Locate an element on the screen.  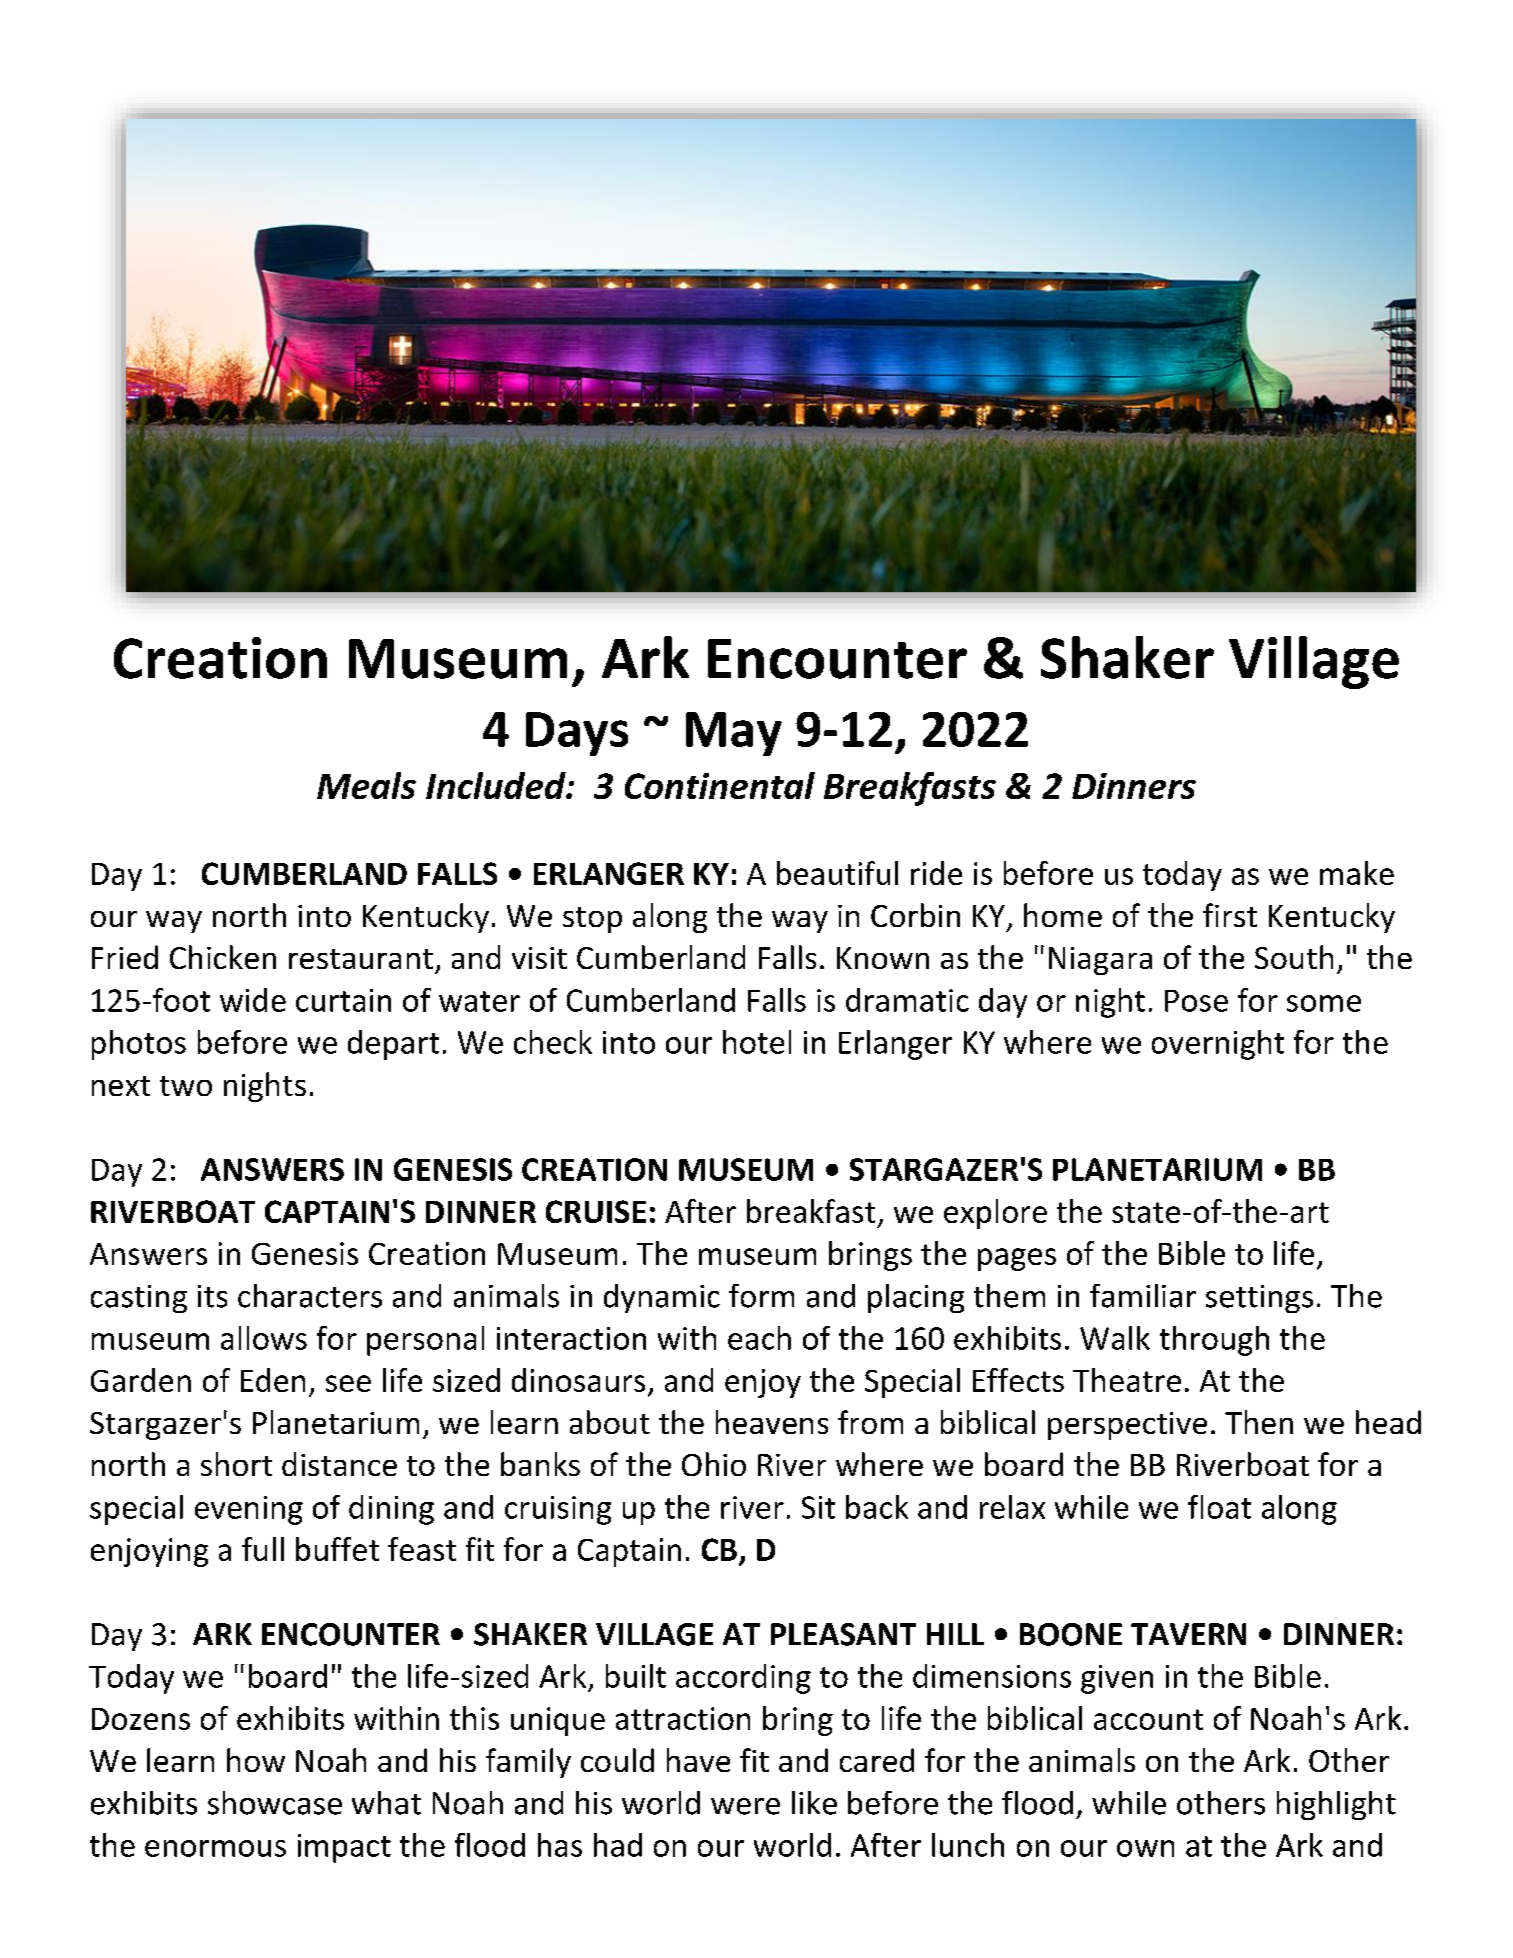
showcase is located at coordinates (275, 1803).
